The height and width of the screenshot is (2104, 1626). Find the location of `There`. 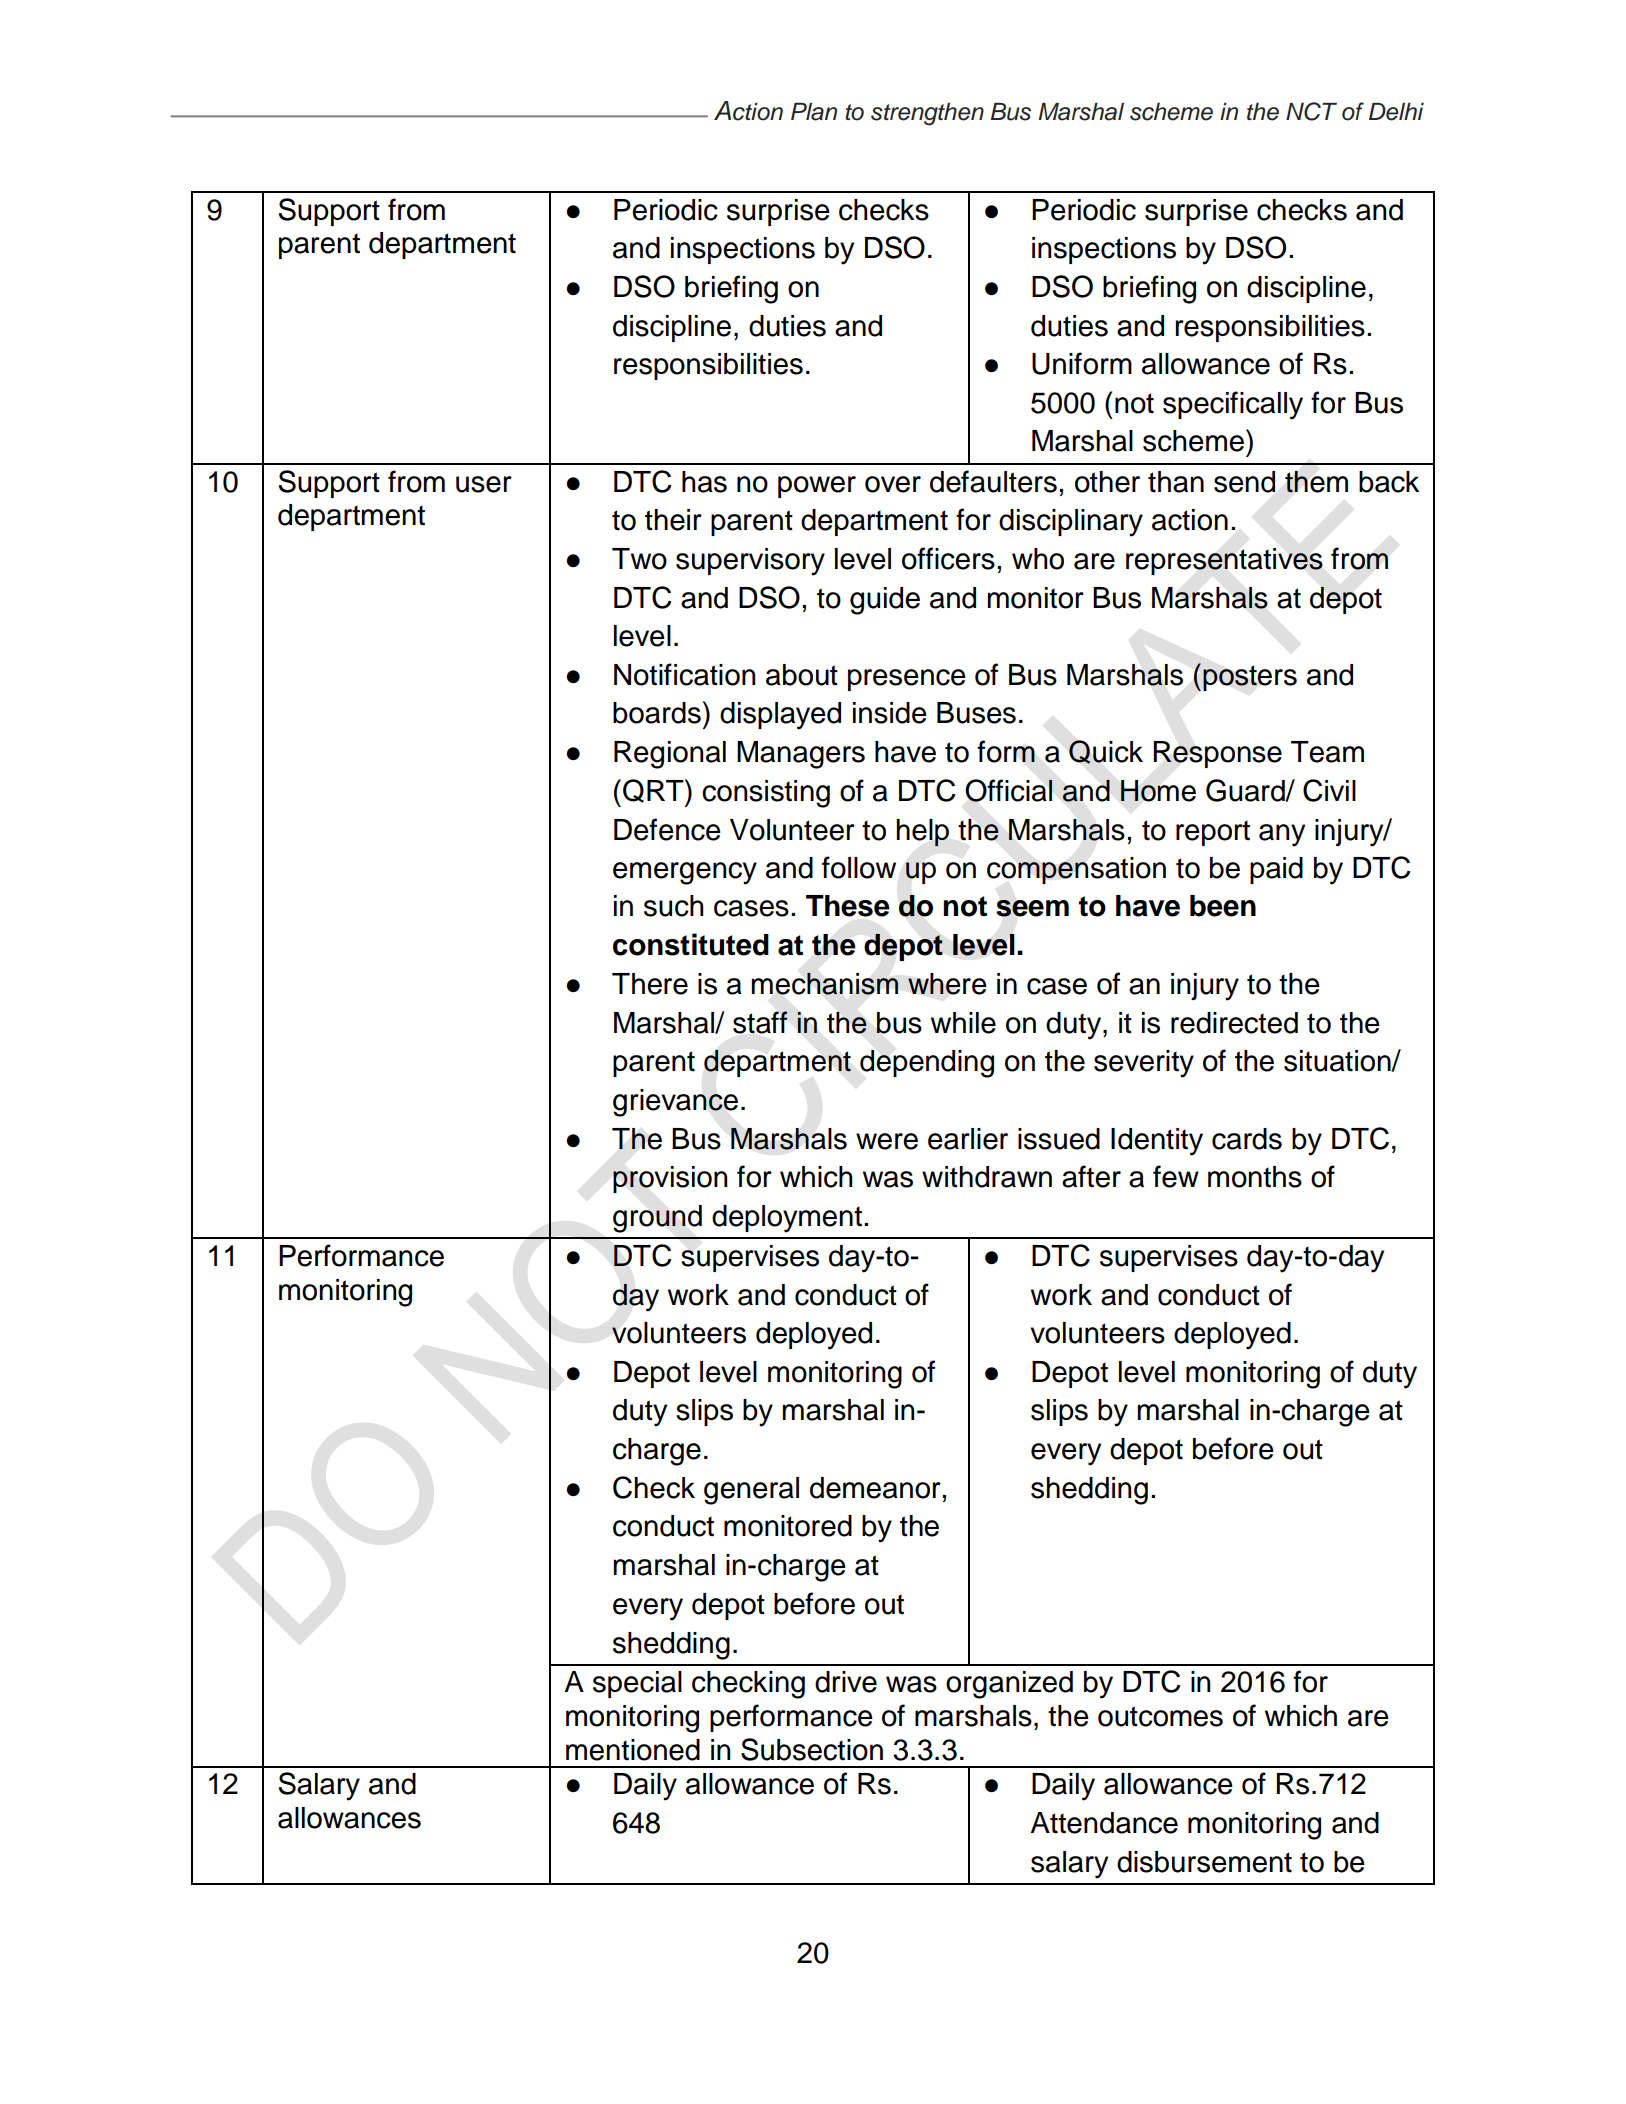

There is located at coordinates (650, 984).
